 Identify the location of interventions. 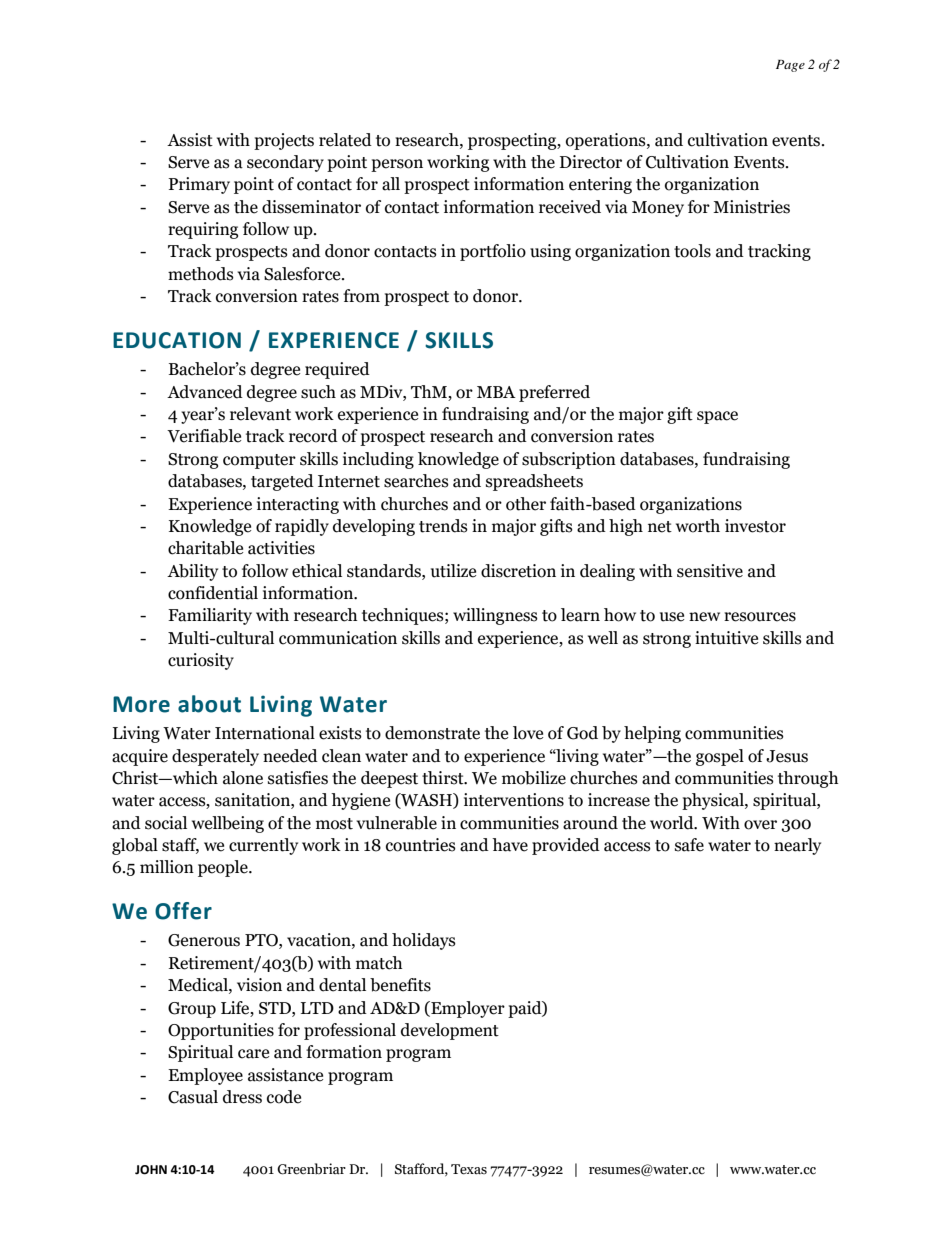
(514, 800).
